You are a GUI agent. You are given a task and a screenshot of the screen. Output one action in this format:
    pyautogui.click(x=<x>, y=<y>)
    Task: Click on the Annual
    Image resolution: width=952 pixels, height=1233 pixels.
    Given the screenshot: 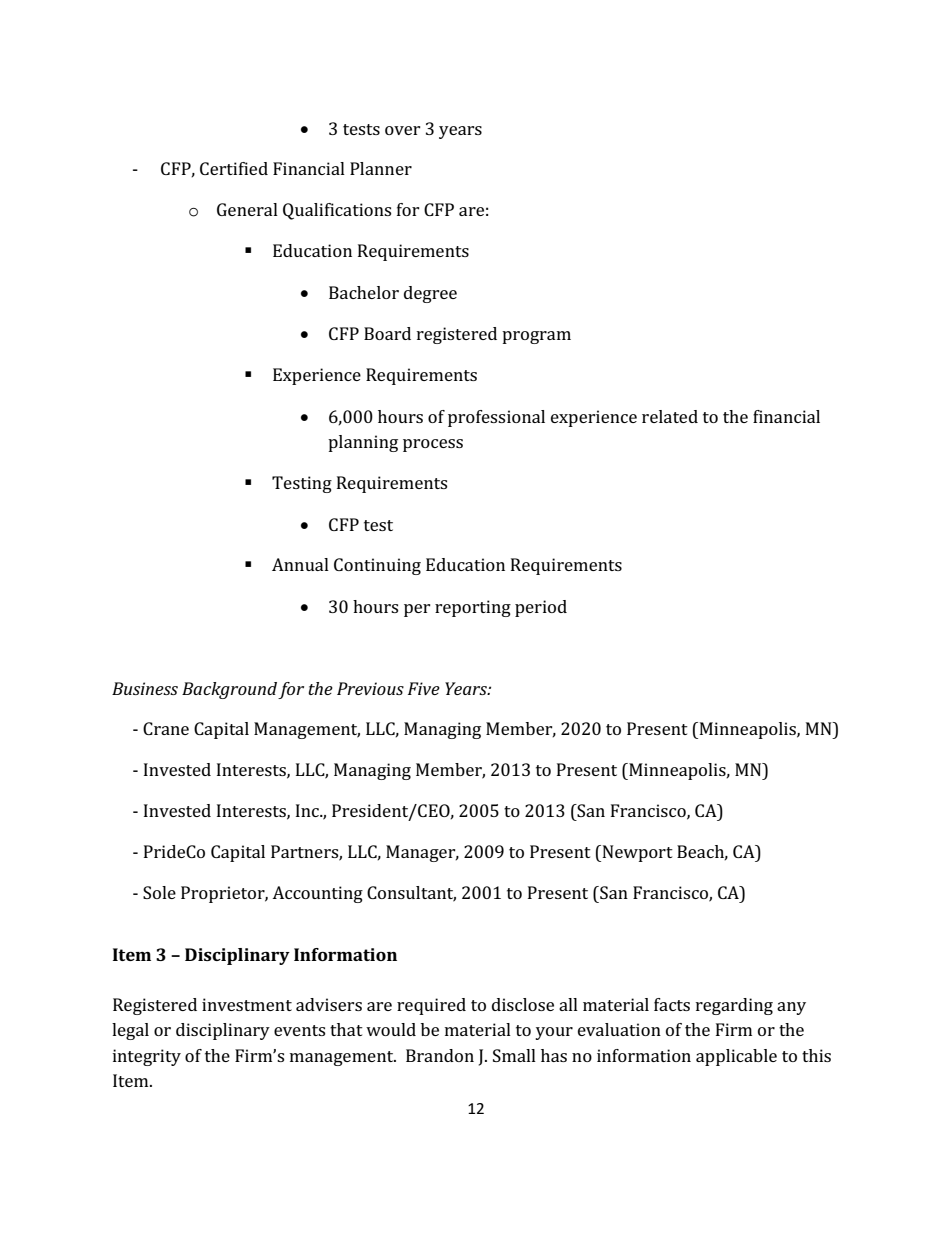 What is the action you would take?
    pyautogui.click(x=300, y=564)
